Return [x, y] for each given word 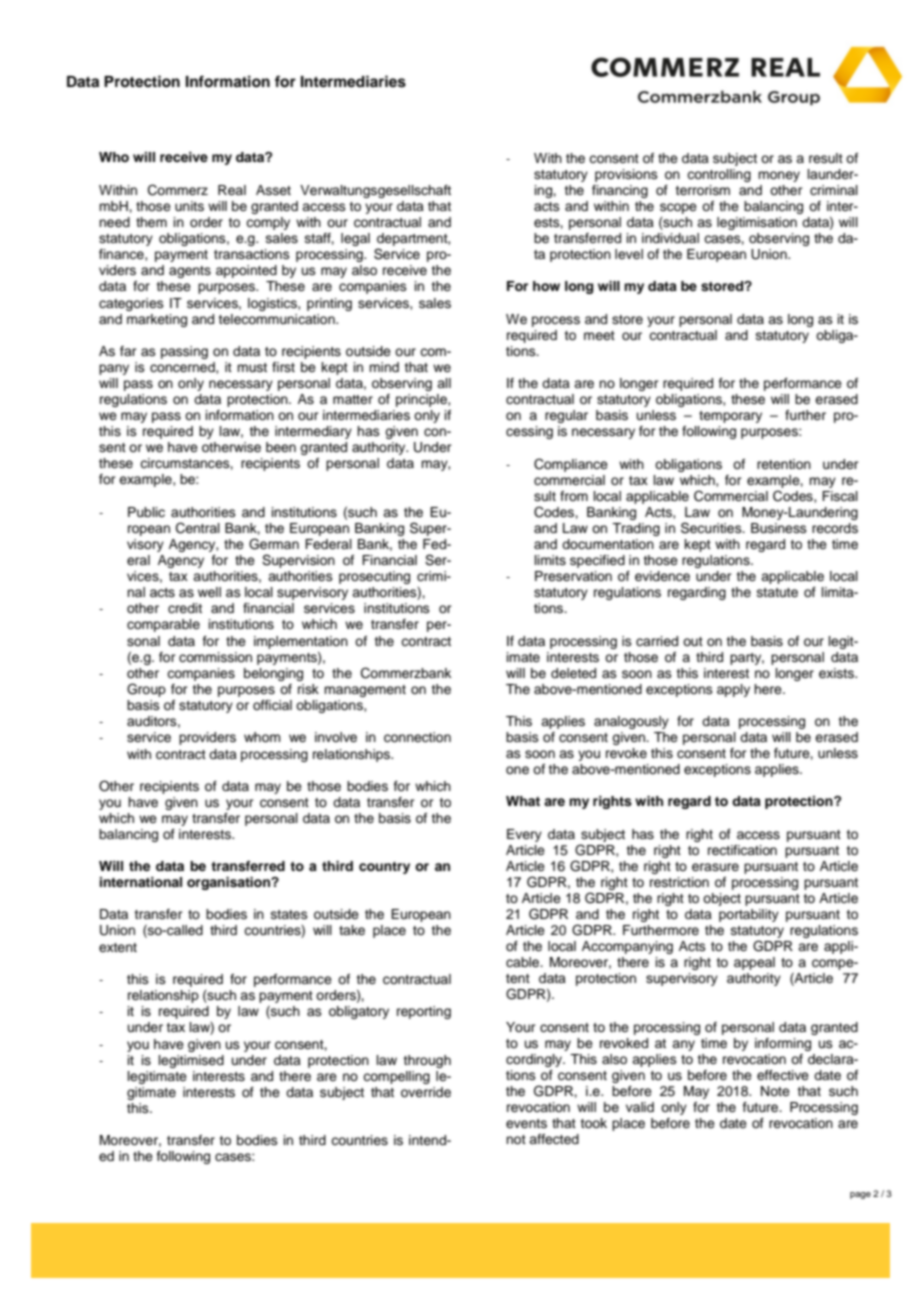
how [546, 286]
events [526, 1123]
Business [779, 528]
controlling [719, 175]
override [426, 1092]
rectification [742, 850]
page [860, 1195]
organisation [229, 883]
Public [146, 512]
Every [524, 835]
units [189, 206]
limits [550, 560]
